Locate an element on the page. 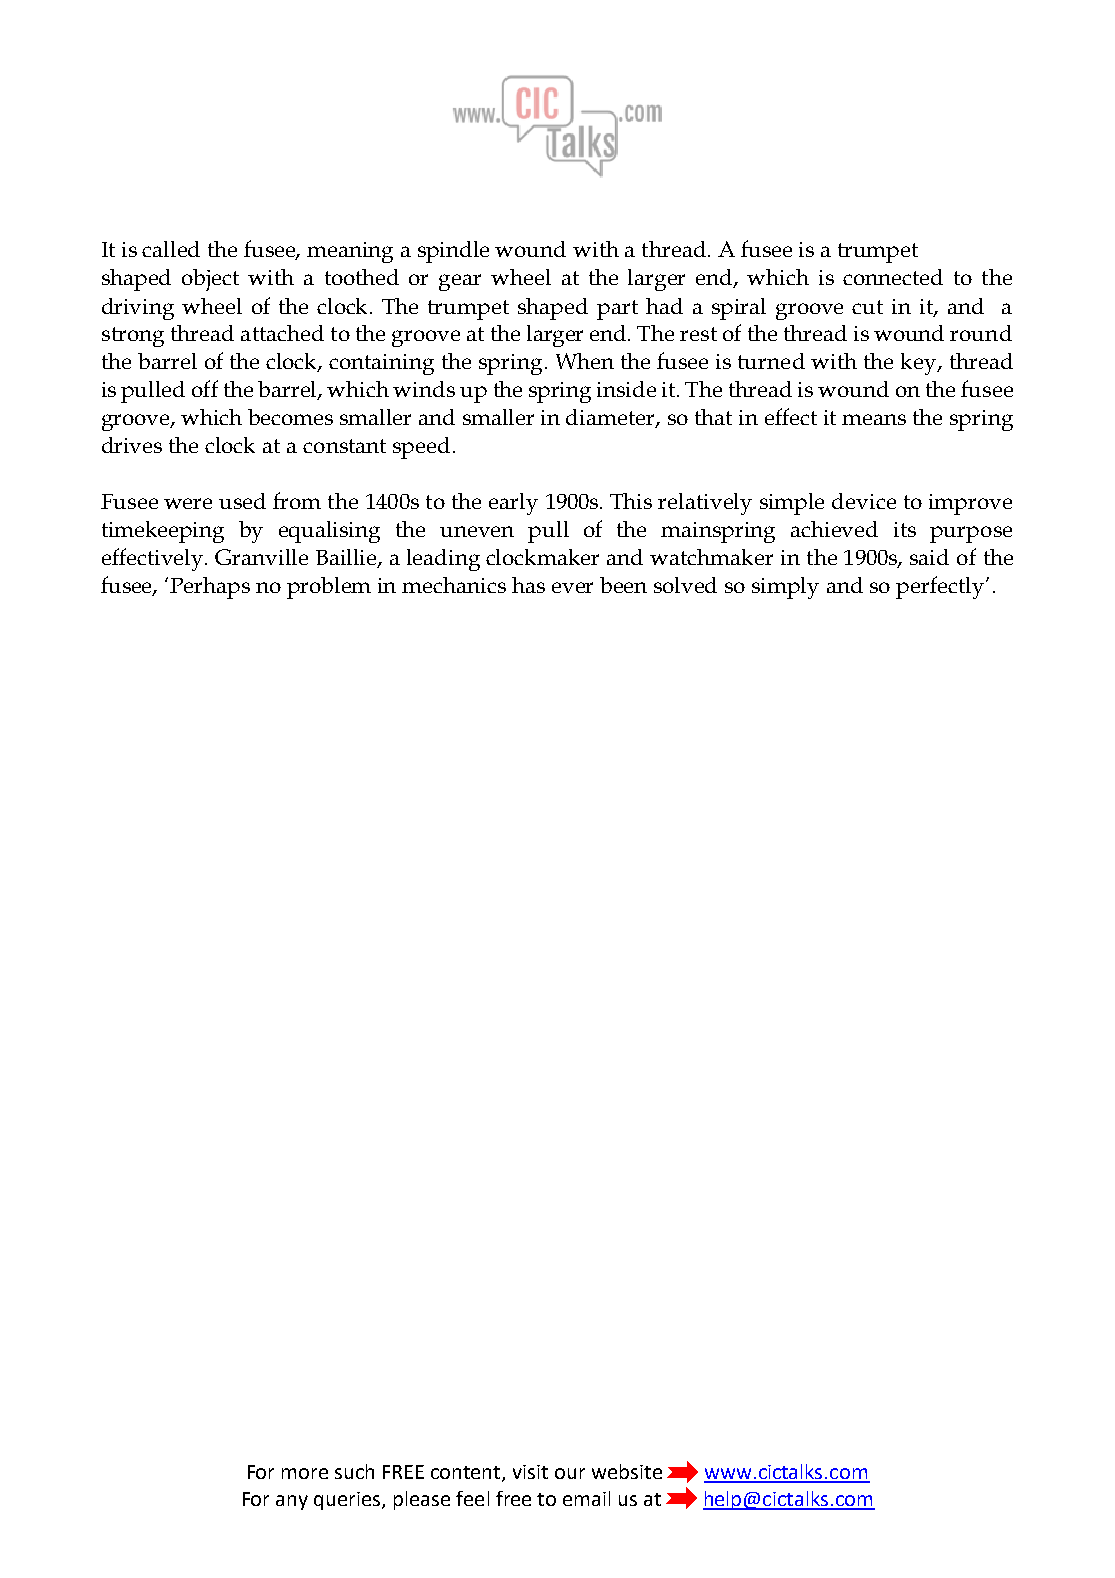 Image resolution: width=1115 pixels, height=1578 pixels. more is located at coordinates (305, 1473).
